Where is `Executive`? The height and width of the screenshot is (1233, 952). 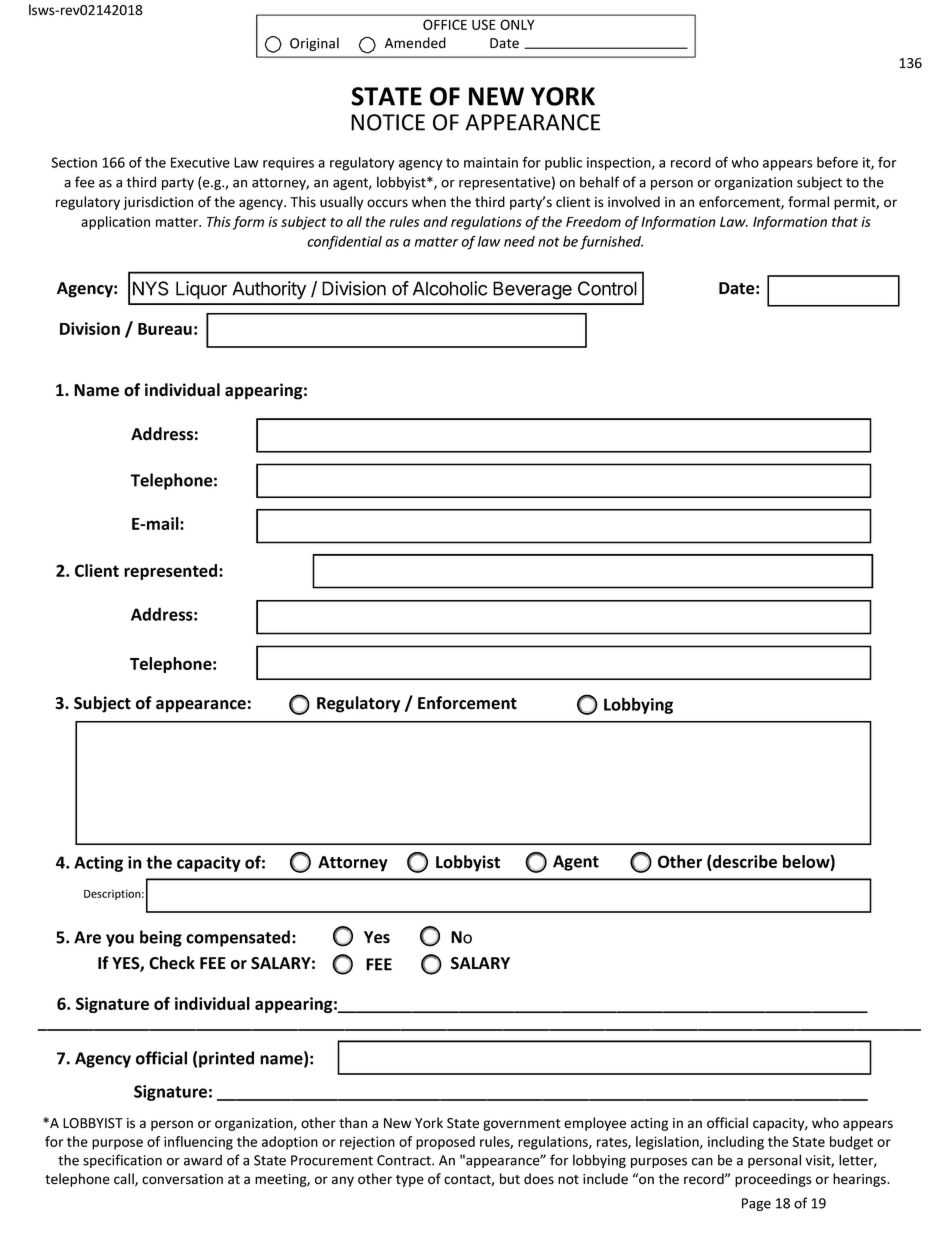
Executive is located at coordinates (200, 162).
